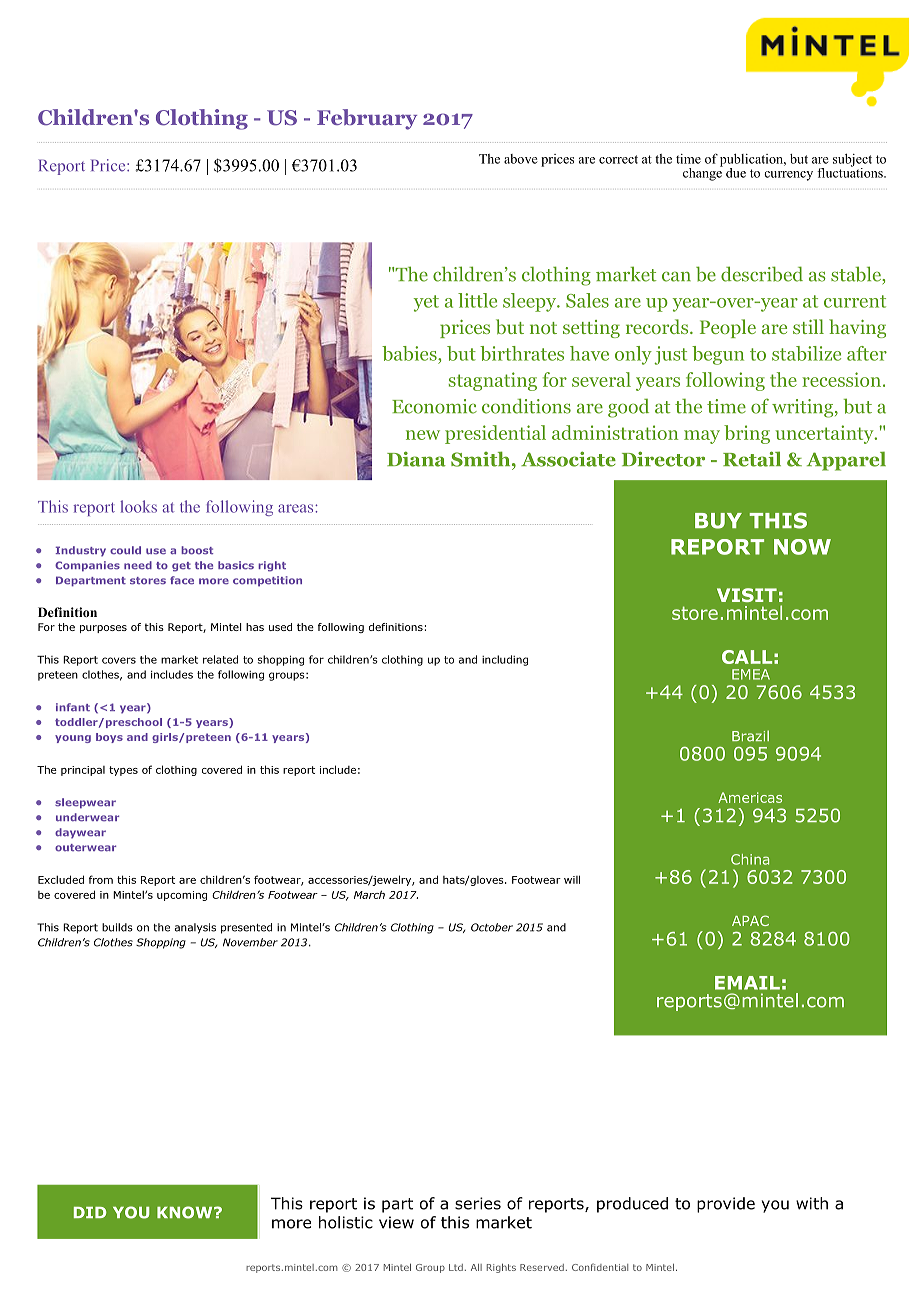  Describe the element at coordinates (750, 736) in the page. I see `Brazil` at that location.
